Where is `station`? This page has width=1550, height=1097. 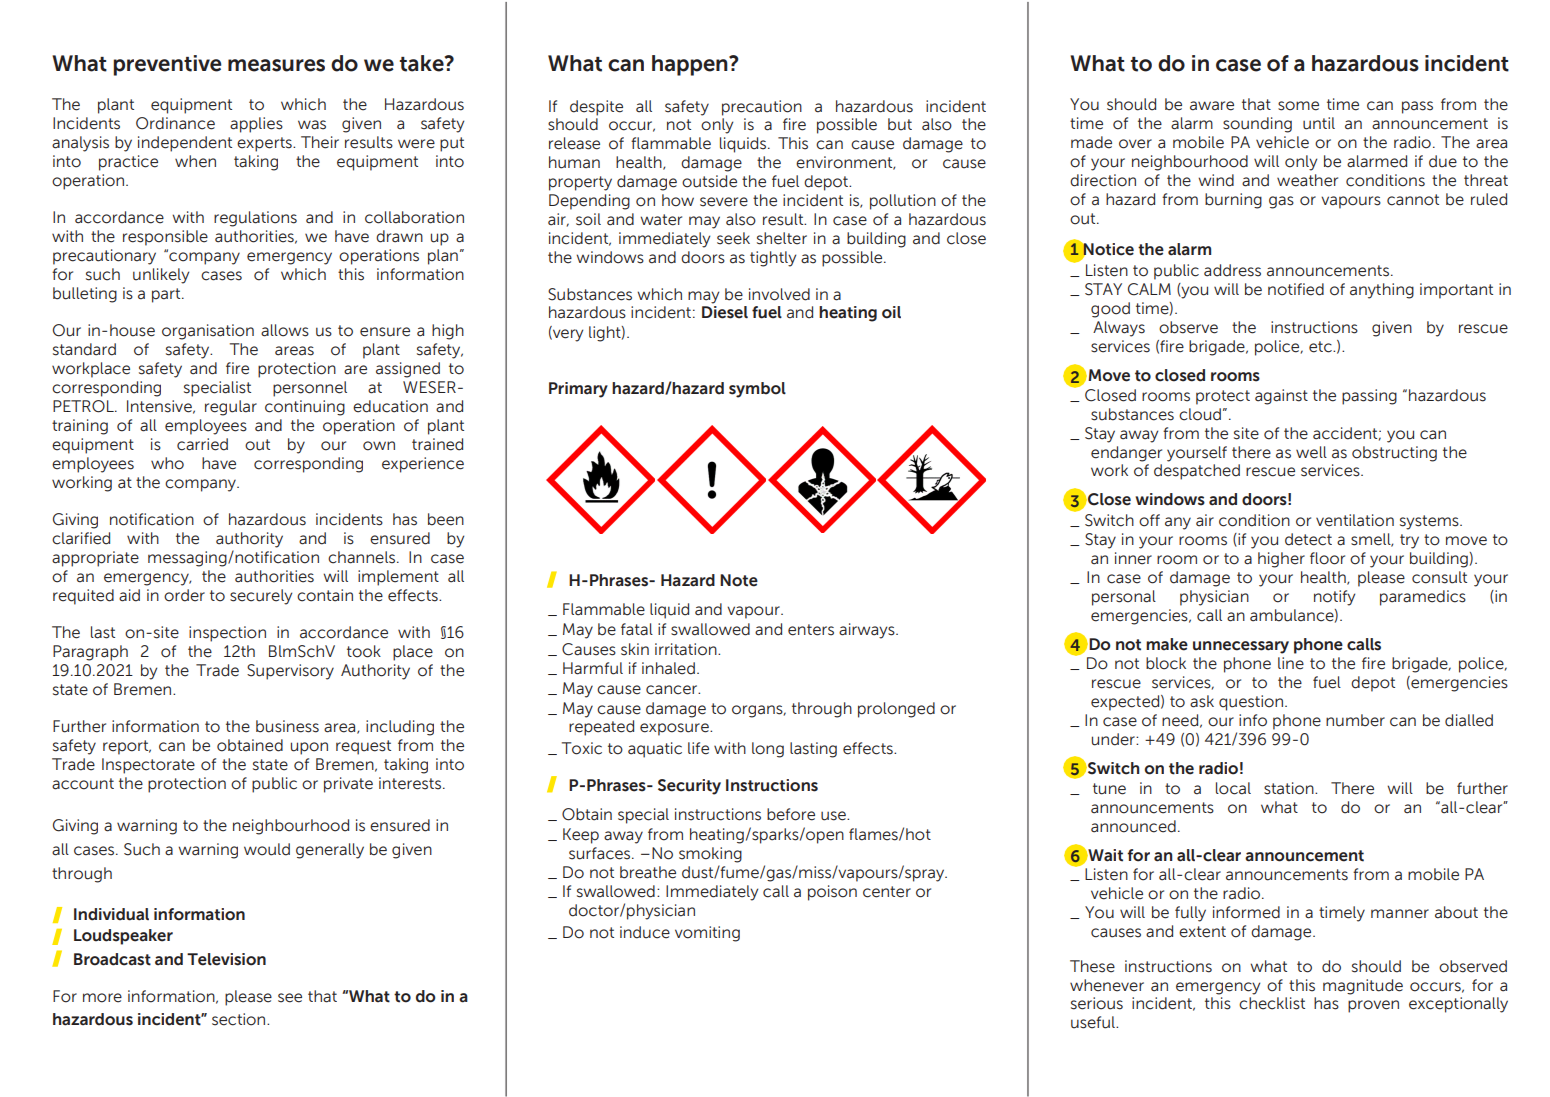 station is located at coordinates (1290, 788).
